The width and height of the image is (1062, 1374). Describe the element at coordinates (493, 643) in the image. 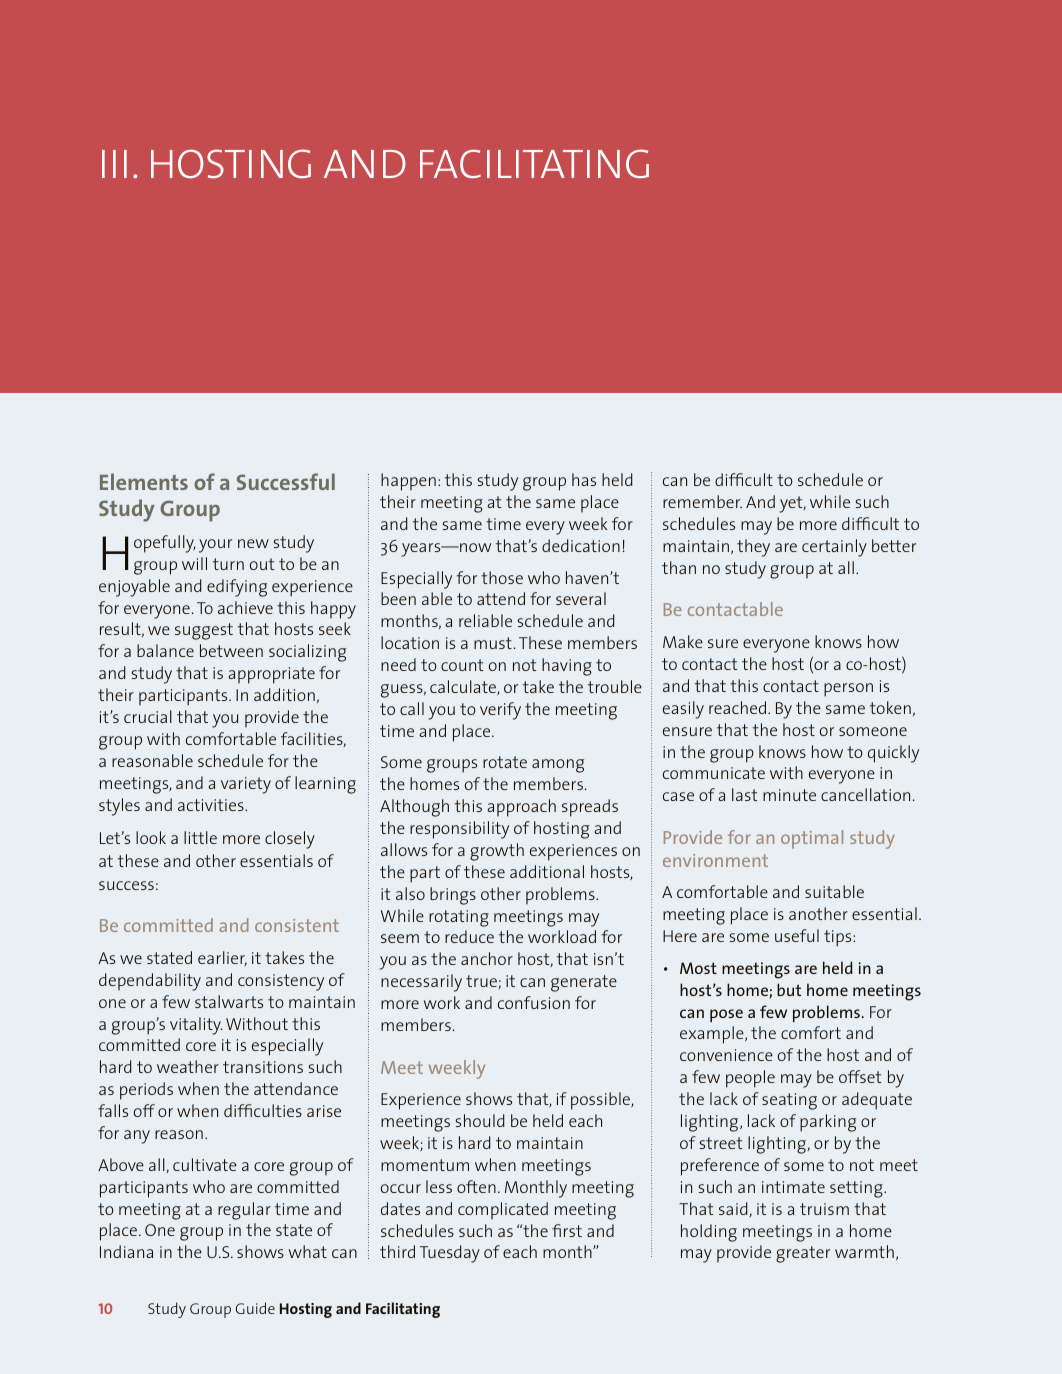

I see `must` at that location.
